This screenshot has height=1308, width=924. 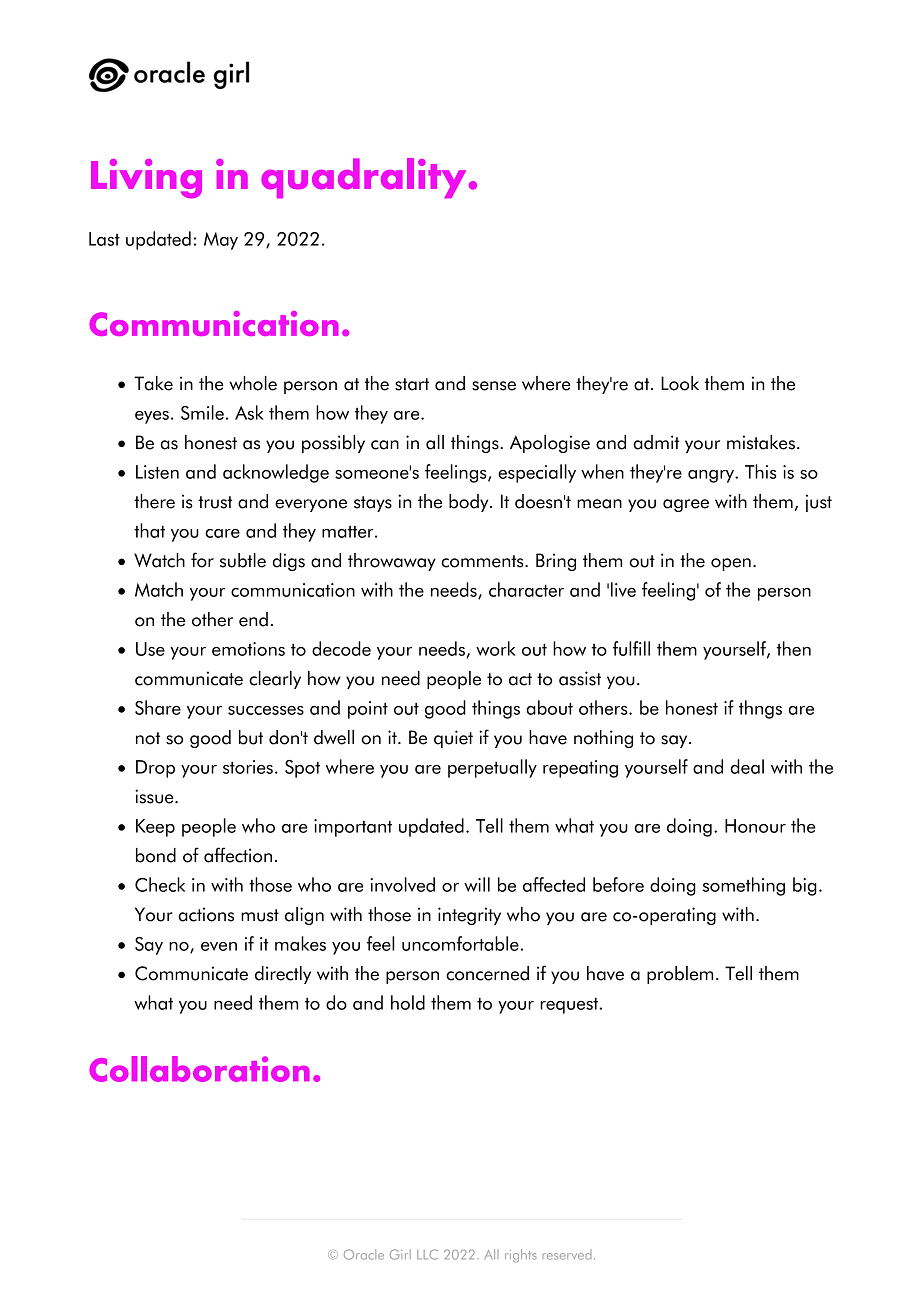 What do you see at coordinates (453, 739) in the screenshot?
I see `quiet` at bounding box center [453, 739].
